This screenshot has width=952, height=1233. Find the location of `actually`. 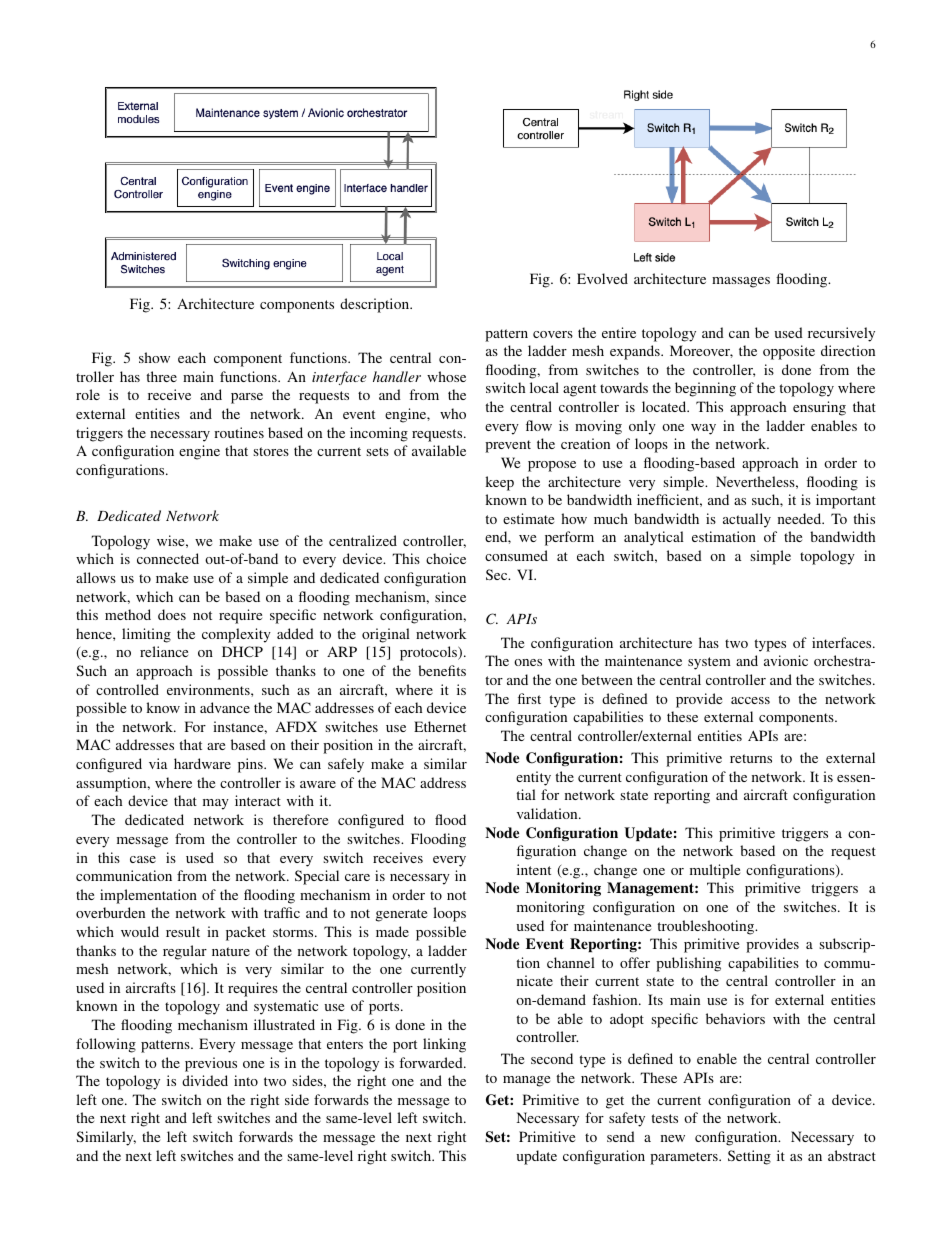

actually is located at coordinates (747, 520).
